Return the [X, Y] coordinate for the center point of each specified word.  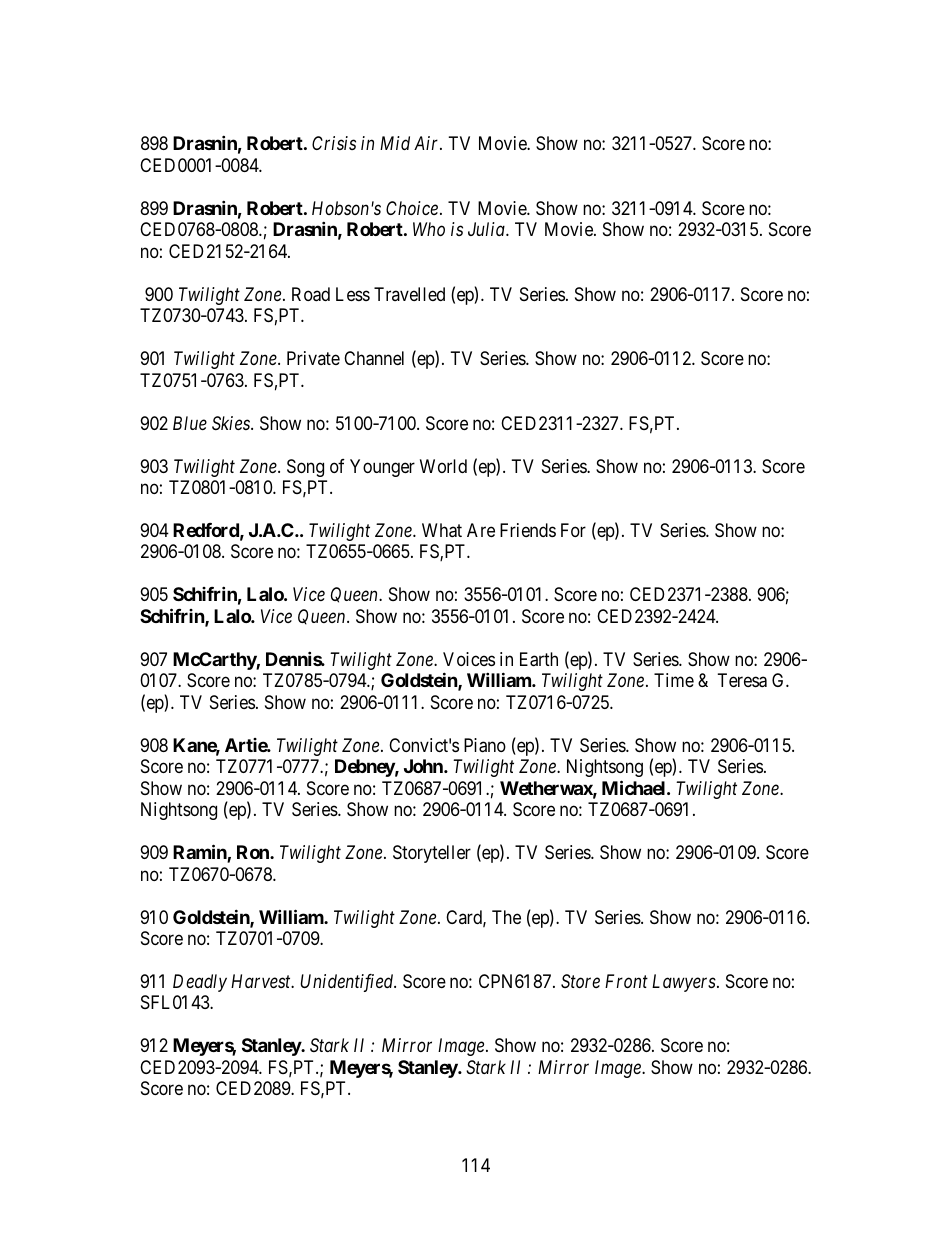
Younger [382, 468]
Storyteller [432, 854]
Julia [487, 229]
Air [428, 143]
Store [580, 981]
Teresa [742, 680]
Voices [469, 659]
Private [313, 358]
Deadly [200, 983]
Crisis [334, 143]
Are [481, 530]
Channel [374, 358]
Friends [528, 530]
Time [674, 680]
